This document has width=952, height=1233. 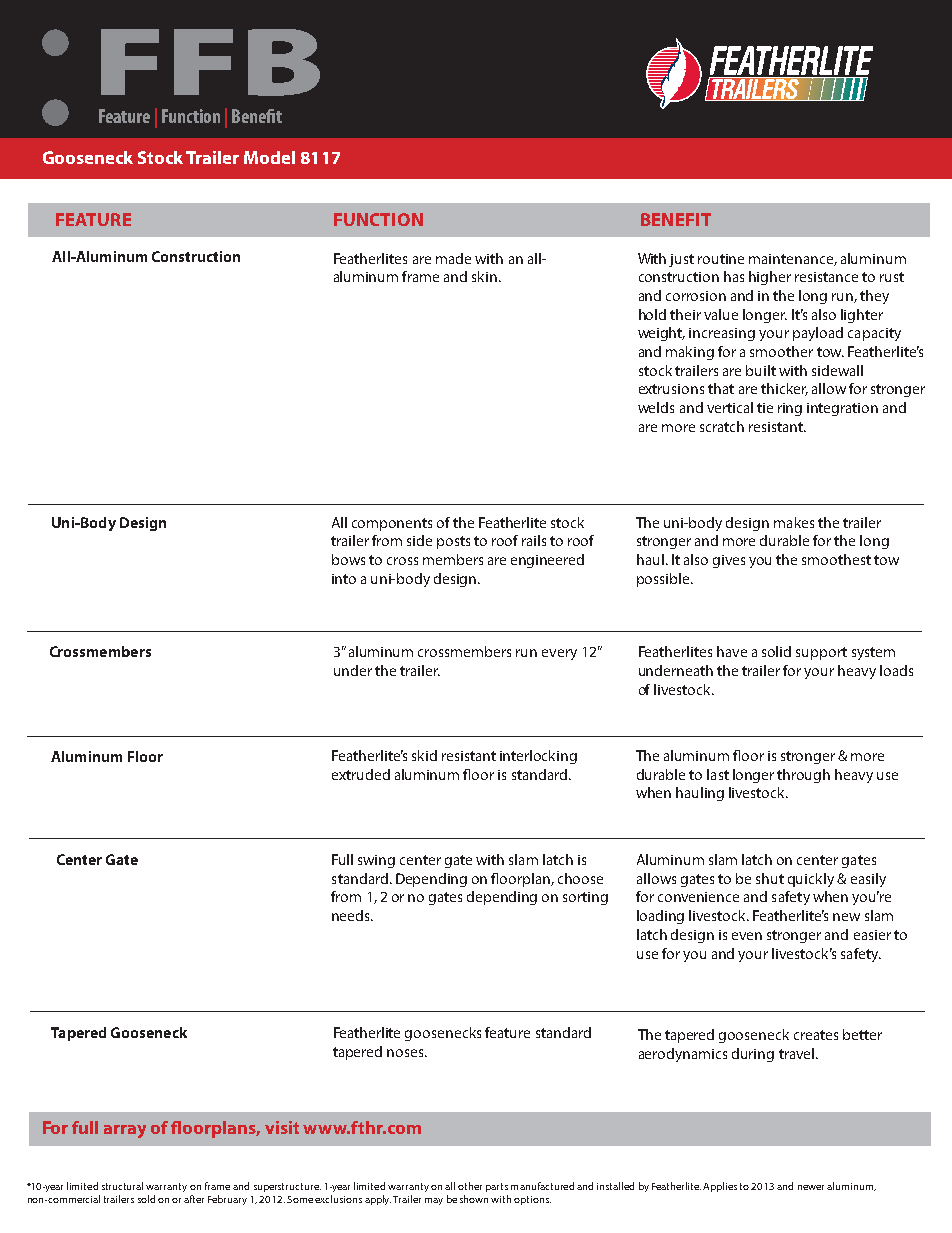 I want to click on sorting, so click(x=585, y=898).
